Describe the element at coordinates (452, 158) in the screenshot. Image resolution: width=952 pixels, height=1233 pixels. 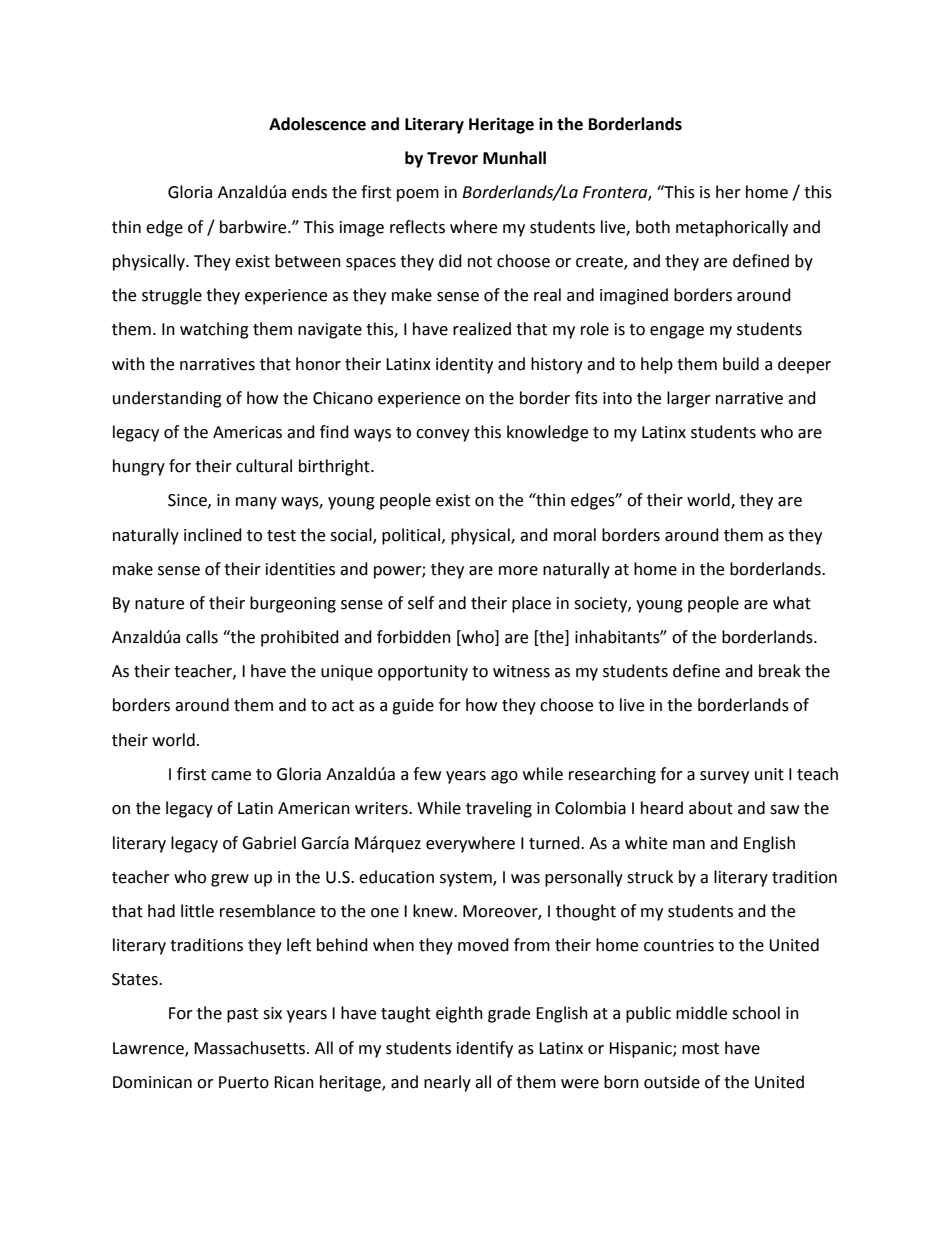
I see `Trevor` at that location.
